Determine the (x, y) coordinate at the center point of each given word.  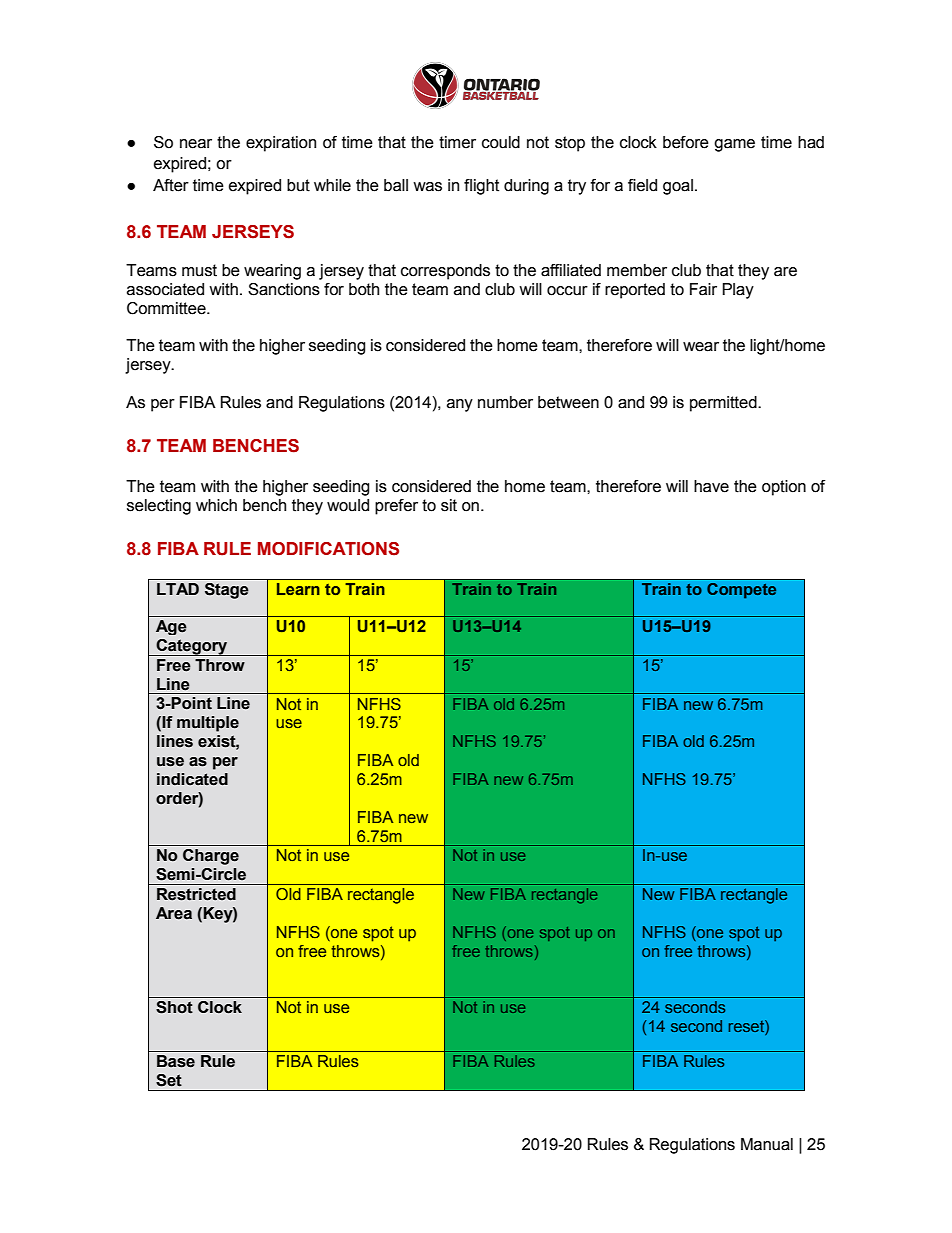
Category (192, 647)
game (734, 145)
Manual (767, 1144)
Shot (174, 1007)
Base (176, 1061)
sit (449, 505)
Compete (741, 591)
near (196, 144)
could (501, 142)
